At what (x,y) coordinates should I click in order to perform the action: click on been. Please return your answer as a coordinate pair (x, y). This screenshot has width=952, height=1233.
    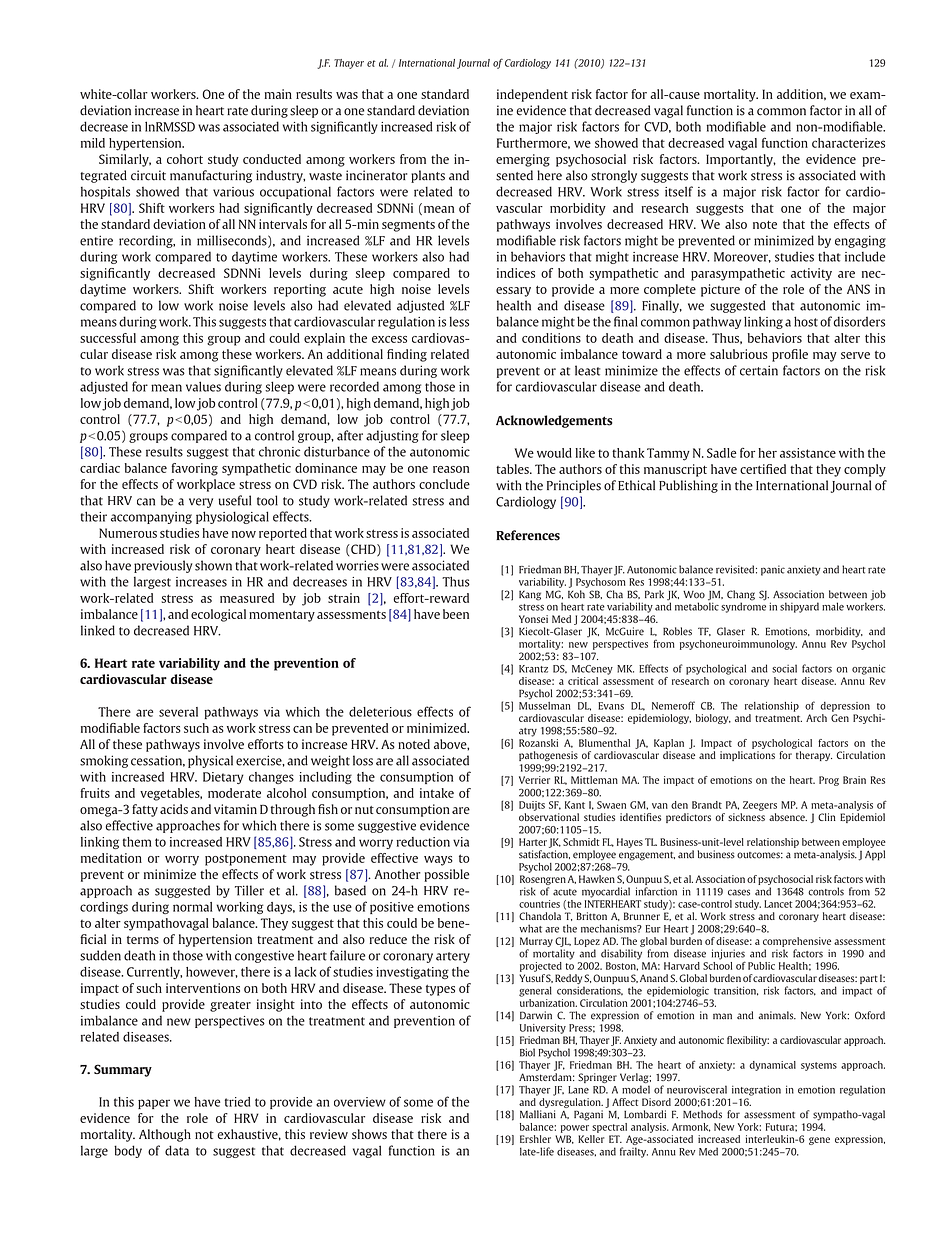
    Looking at the image, I should click on (456, 614).
